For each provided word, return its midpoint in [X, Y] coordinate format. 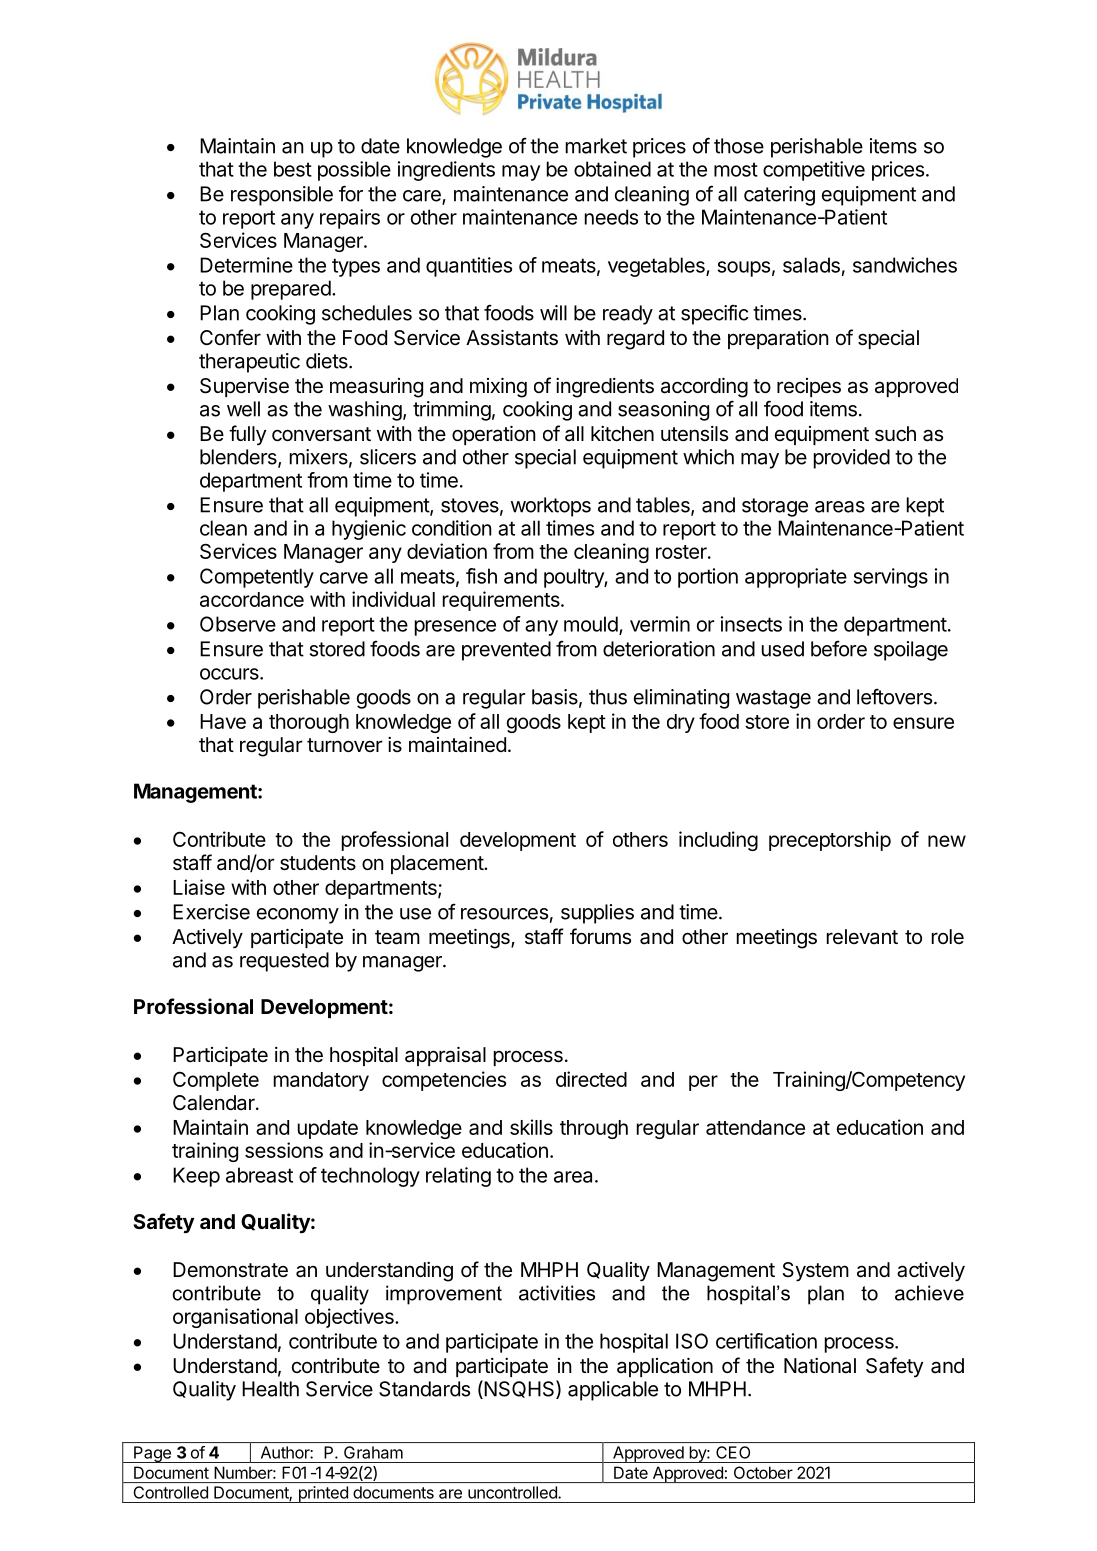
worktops [551, 507]
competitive [814, 171]
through [594, 1129]
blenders [239, 458]
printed [323, 1494]
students [318, 863]
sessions [284, 1150]
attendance [755, 1127]
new [947, 841]
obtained [612, 169]
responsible [282, 196]
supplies [597, 914]
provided [852, 459]
